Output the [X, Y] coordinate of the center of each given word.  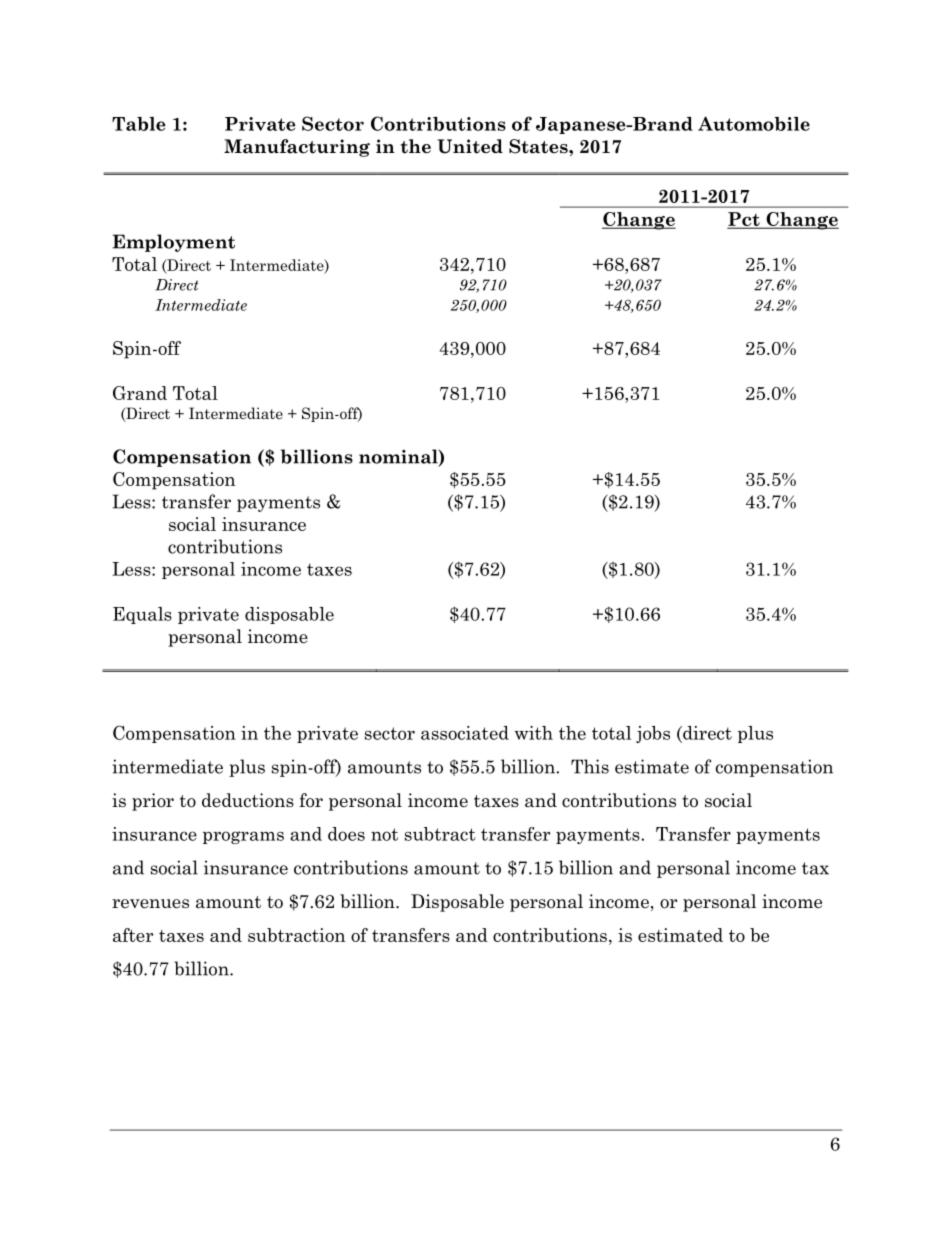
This [590, 766]
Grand [140, 393]
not [384, 834]
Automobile [754, 123]
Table [138, 124]
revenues [150, 904]
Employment [173, 243]
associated [465, 733]
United [470, 146]
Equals [142, 615]
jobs [653, 734]
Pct [744, 220]
